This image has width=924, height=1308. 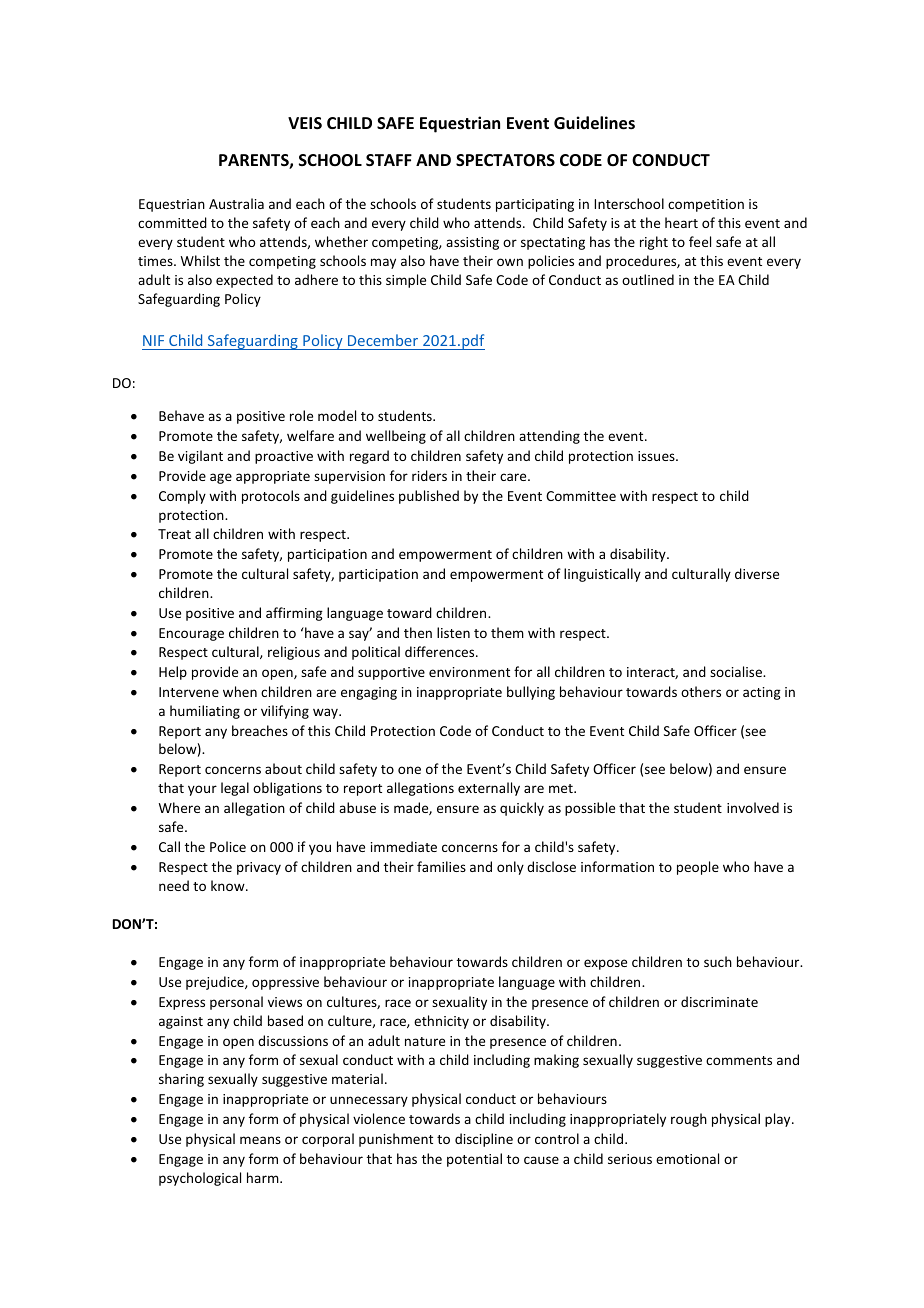 What do you see at coordinates (260, 1140) in the image?
I see `means` at bounding box center [260, 1140].
